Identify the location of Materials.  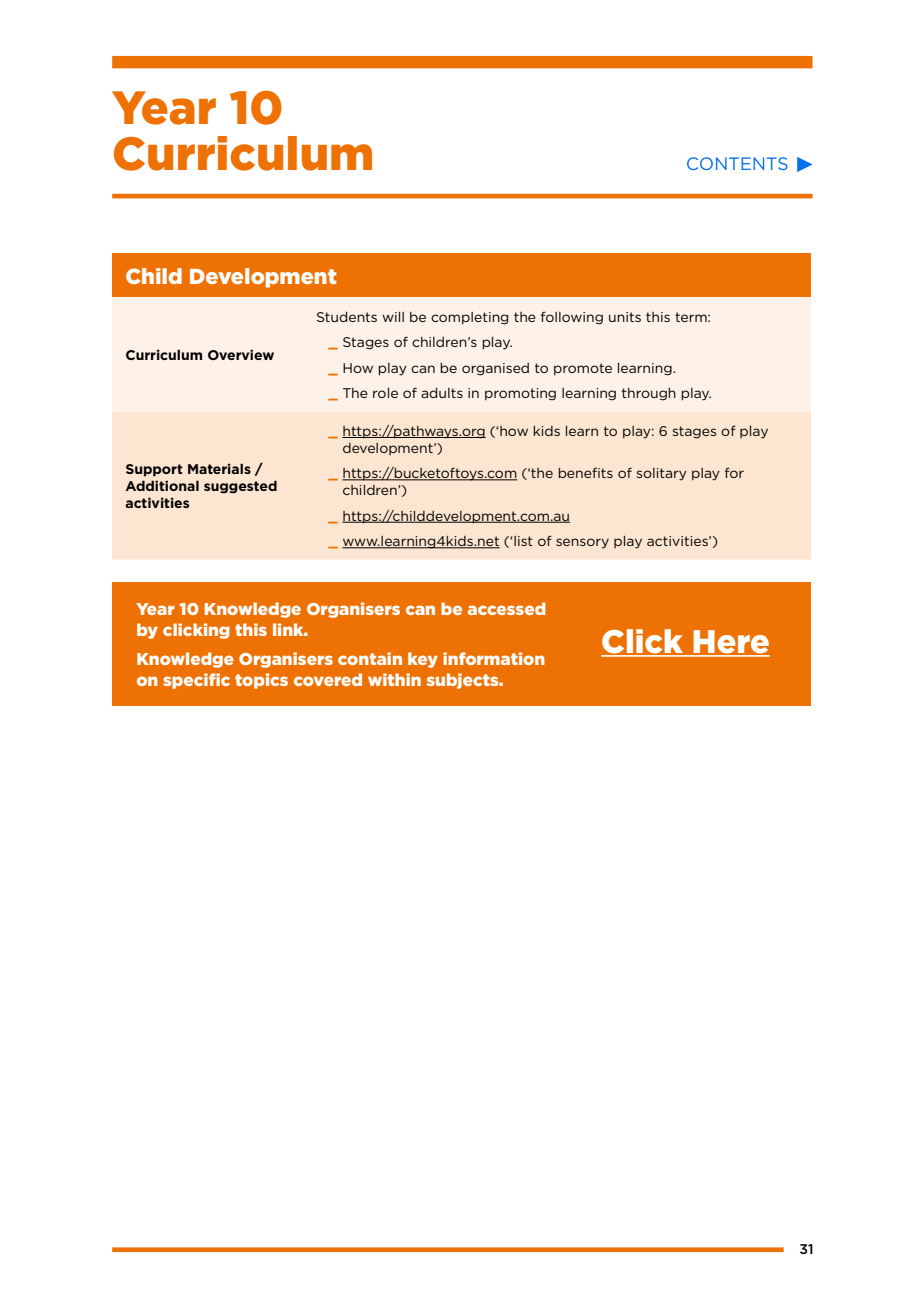
(219, 468).
